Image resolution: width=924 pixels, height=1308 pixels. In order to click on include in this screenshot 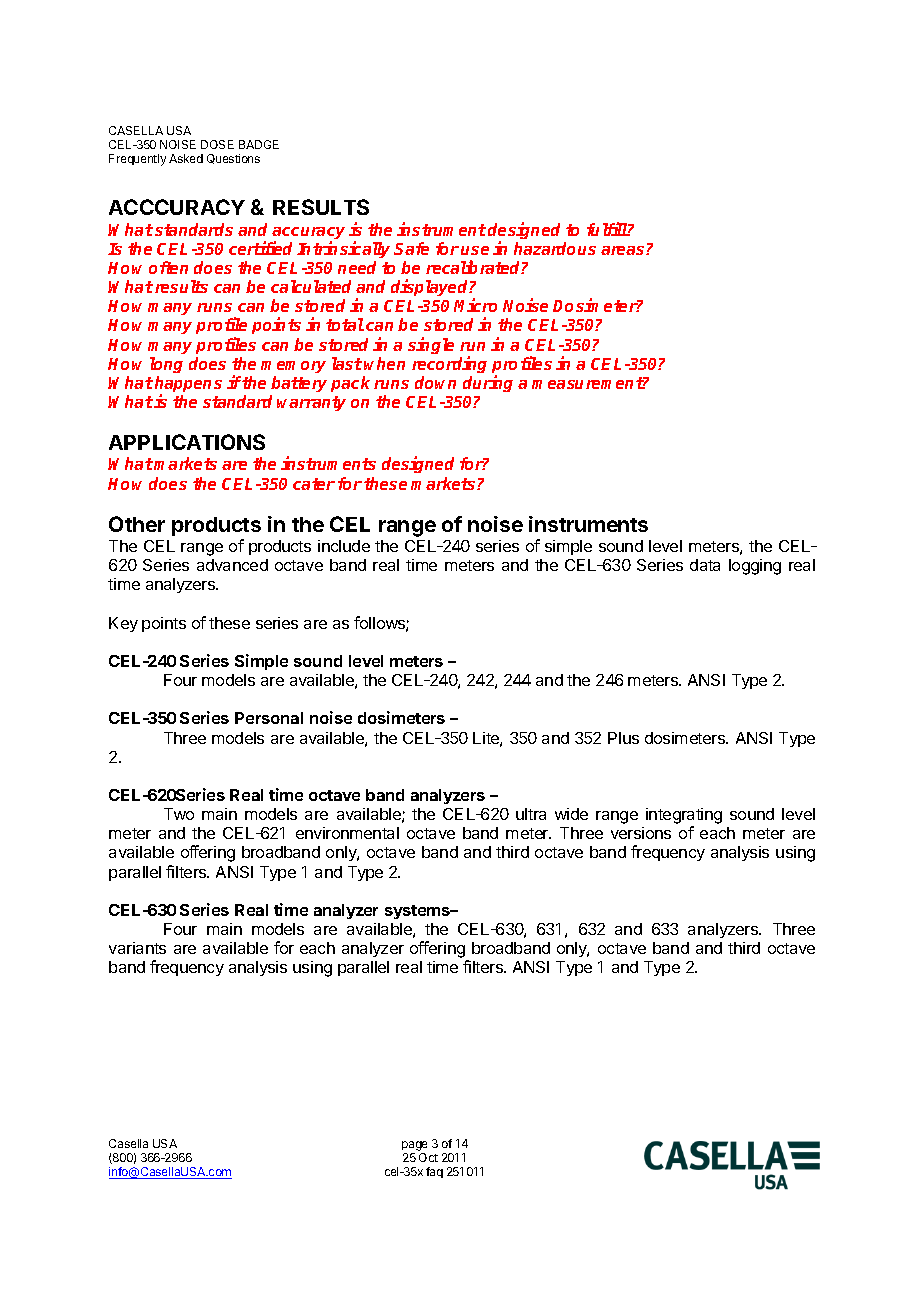, I will do `click(344, 546)`.
